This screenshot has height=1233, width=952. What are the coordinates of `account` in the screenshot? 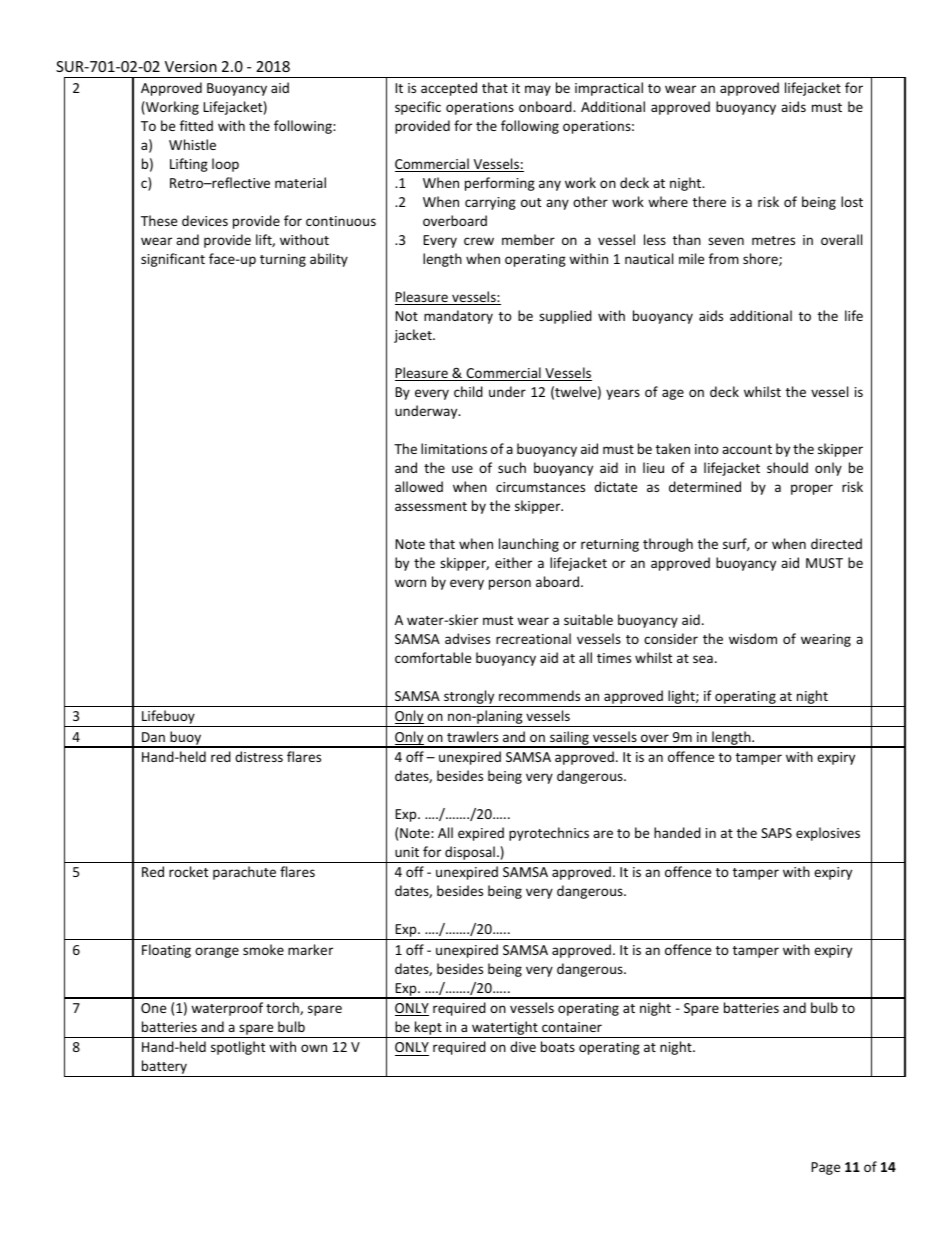 It's located at (747, 449).
